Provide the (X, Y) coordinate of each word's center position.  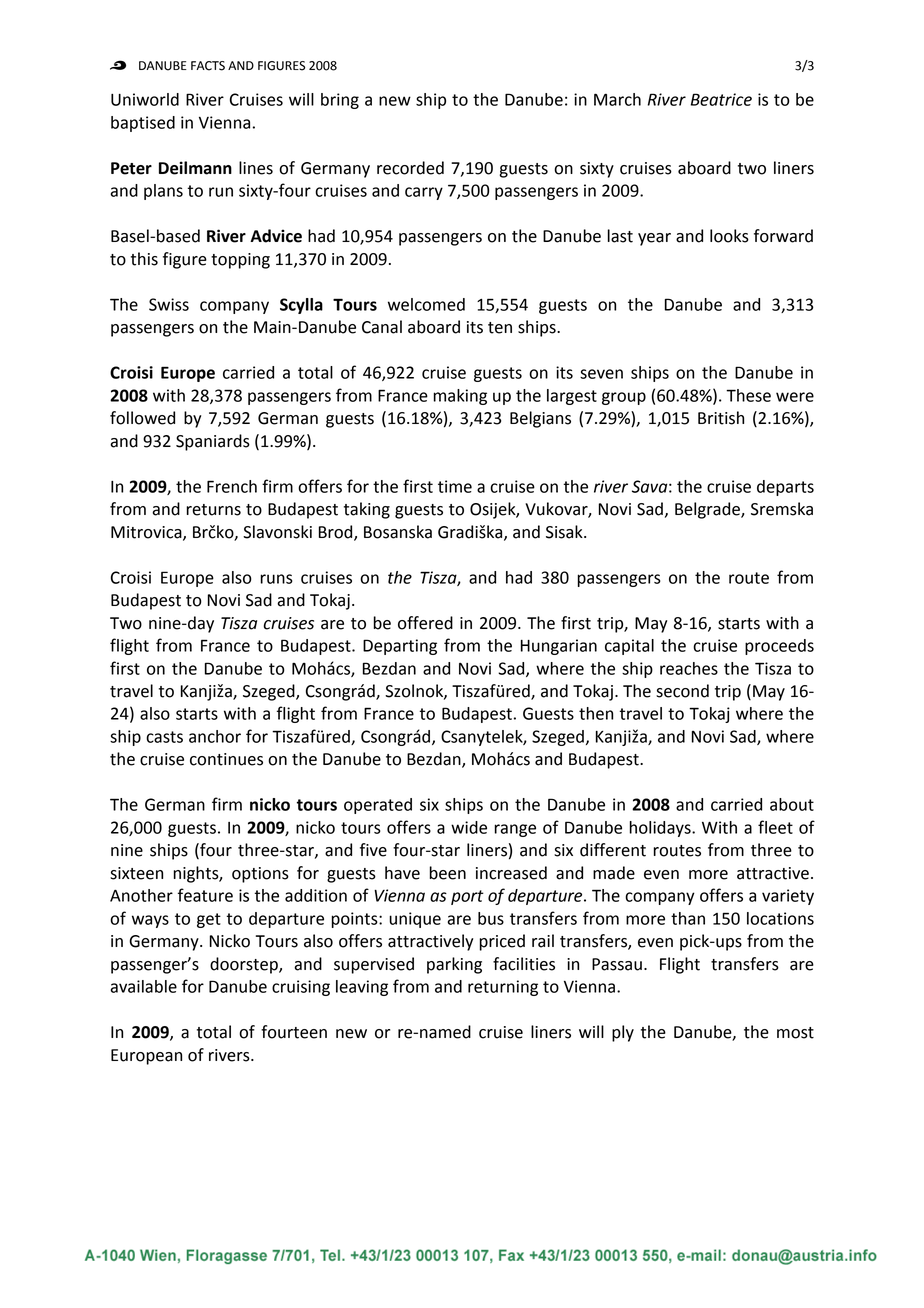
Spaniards (213, 442)
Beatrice (721, 99)
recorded (410, 168)
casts (164, 737)
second (682, 691)
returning (503, 988)
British (721, 418)
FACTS (208, 66)
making (460, 397)
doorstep (245, 965)
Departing (400, 647)
